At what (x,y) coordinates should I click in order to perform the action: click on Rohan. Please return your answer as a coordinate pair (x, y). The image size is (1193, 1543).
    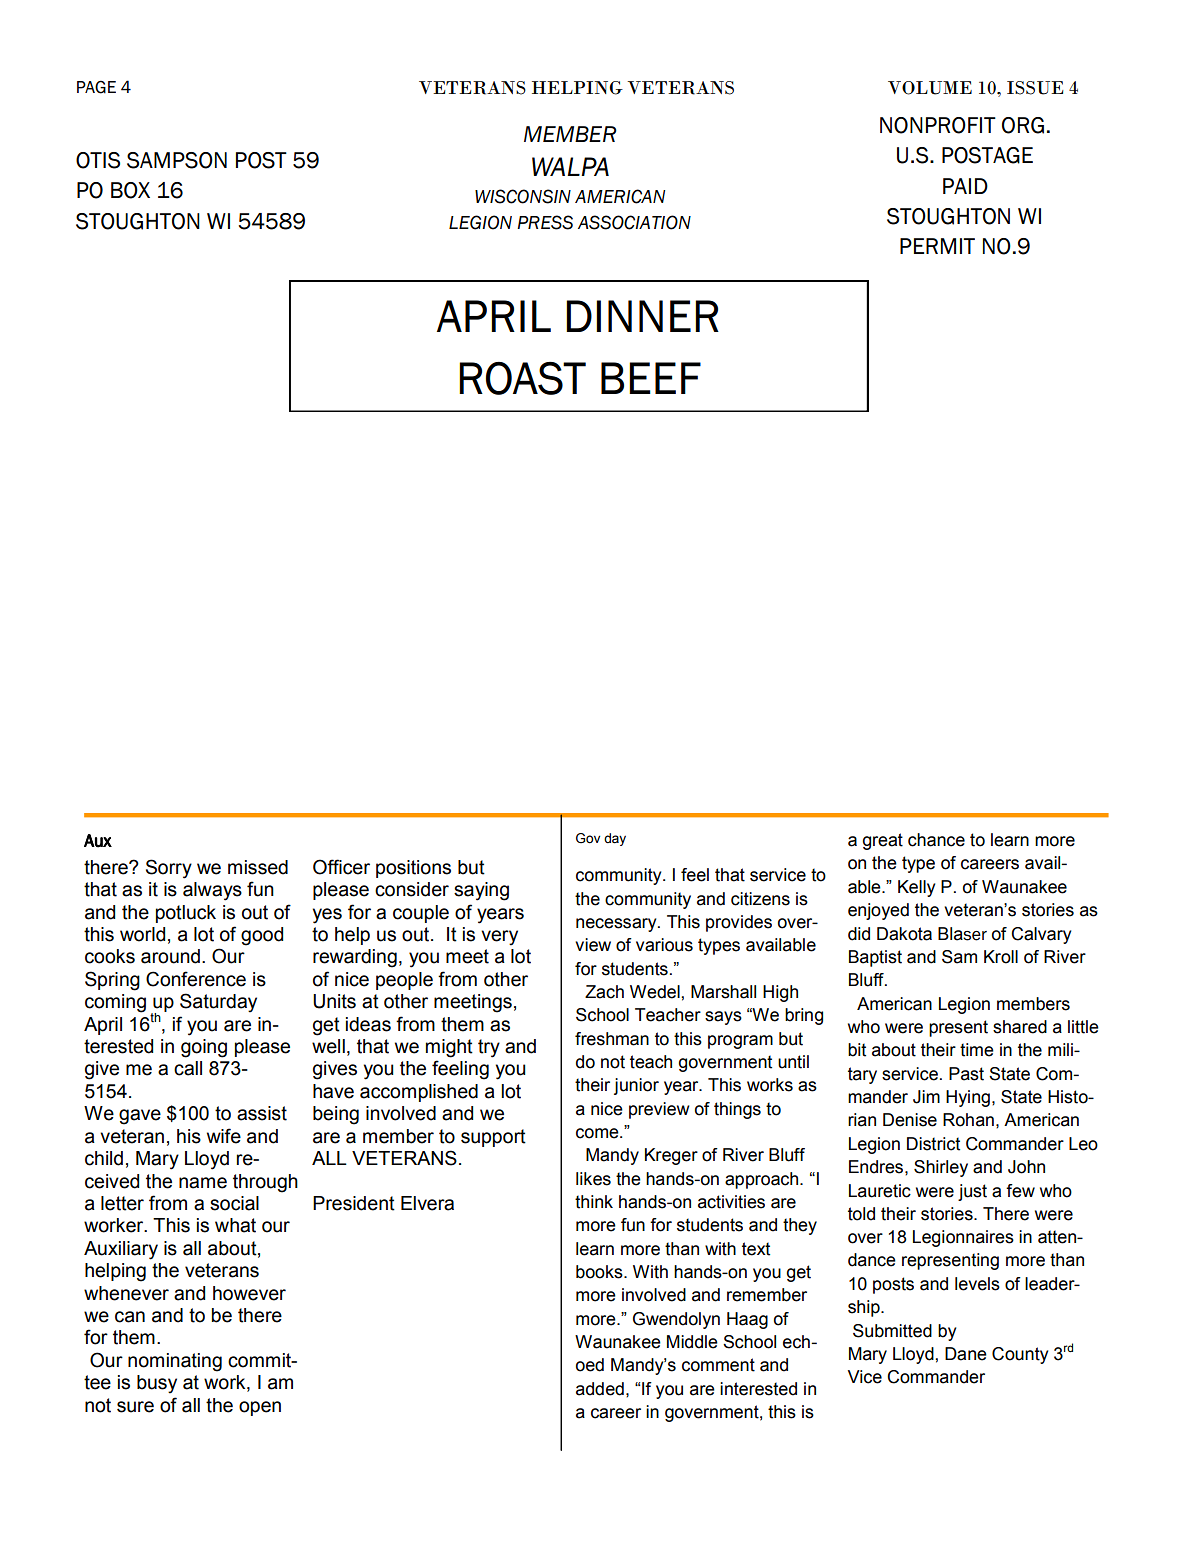
    Looking at the image, I should click on (968, 1120).
